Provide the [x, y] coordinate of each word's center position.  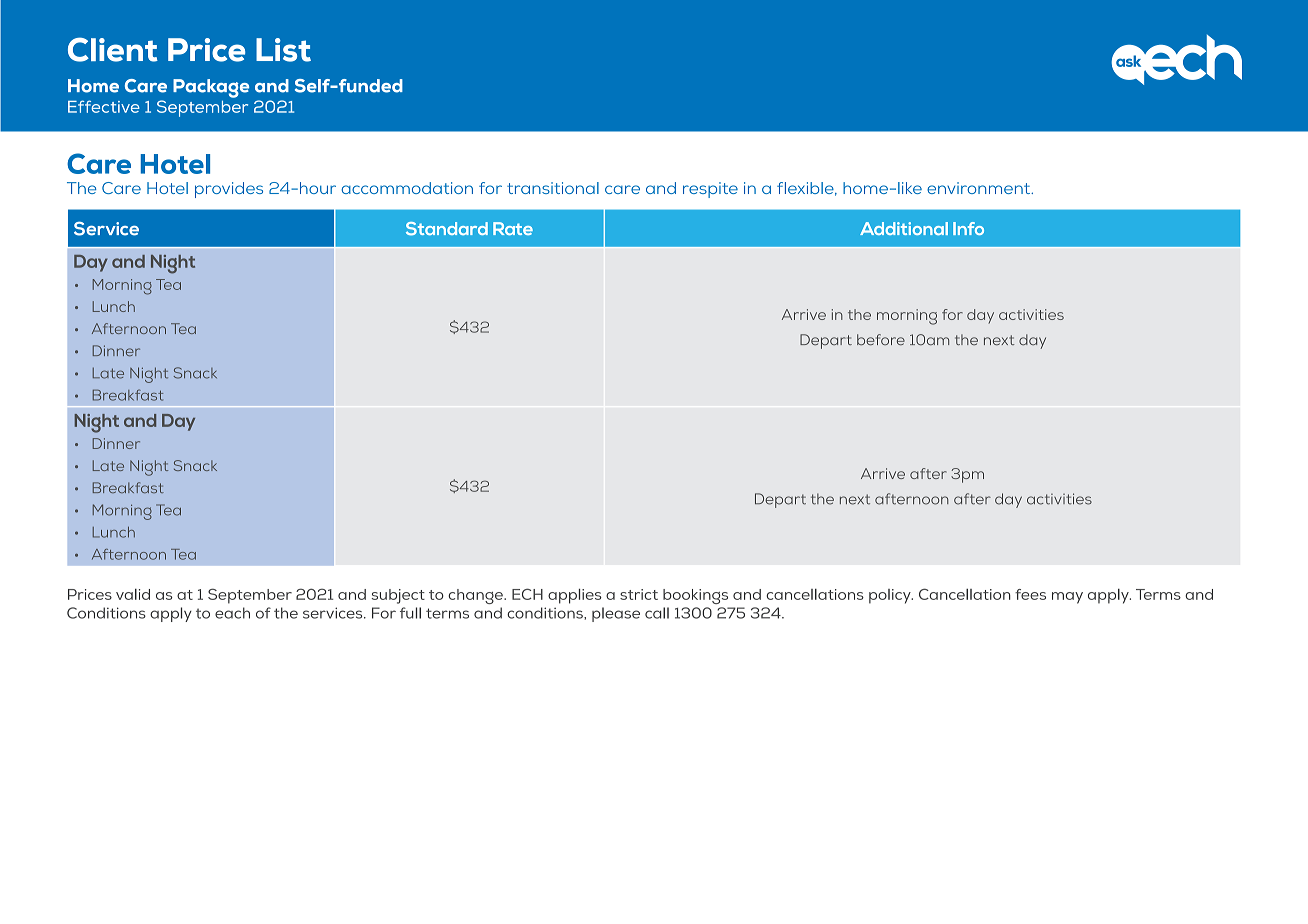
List [283, 50]
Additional [904, 228]
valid [133, 594]
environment [979, 188]
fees [1030, 594]
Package [211, 88]
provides [229, 190]
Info [968, 228]
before [881, 339]
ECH [527, 594]
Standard [447, 229]
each [232, 613]
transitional [553, 188]
